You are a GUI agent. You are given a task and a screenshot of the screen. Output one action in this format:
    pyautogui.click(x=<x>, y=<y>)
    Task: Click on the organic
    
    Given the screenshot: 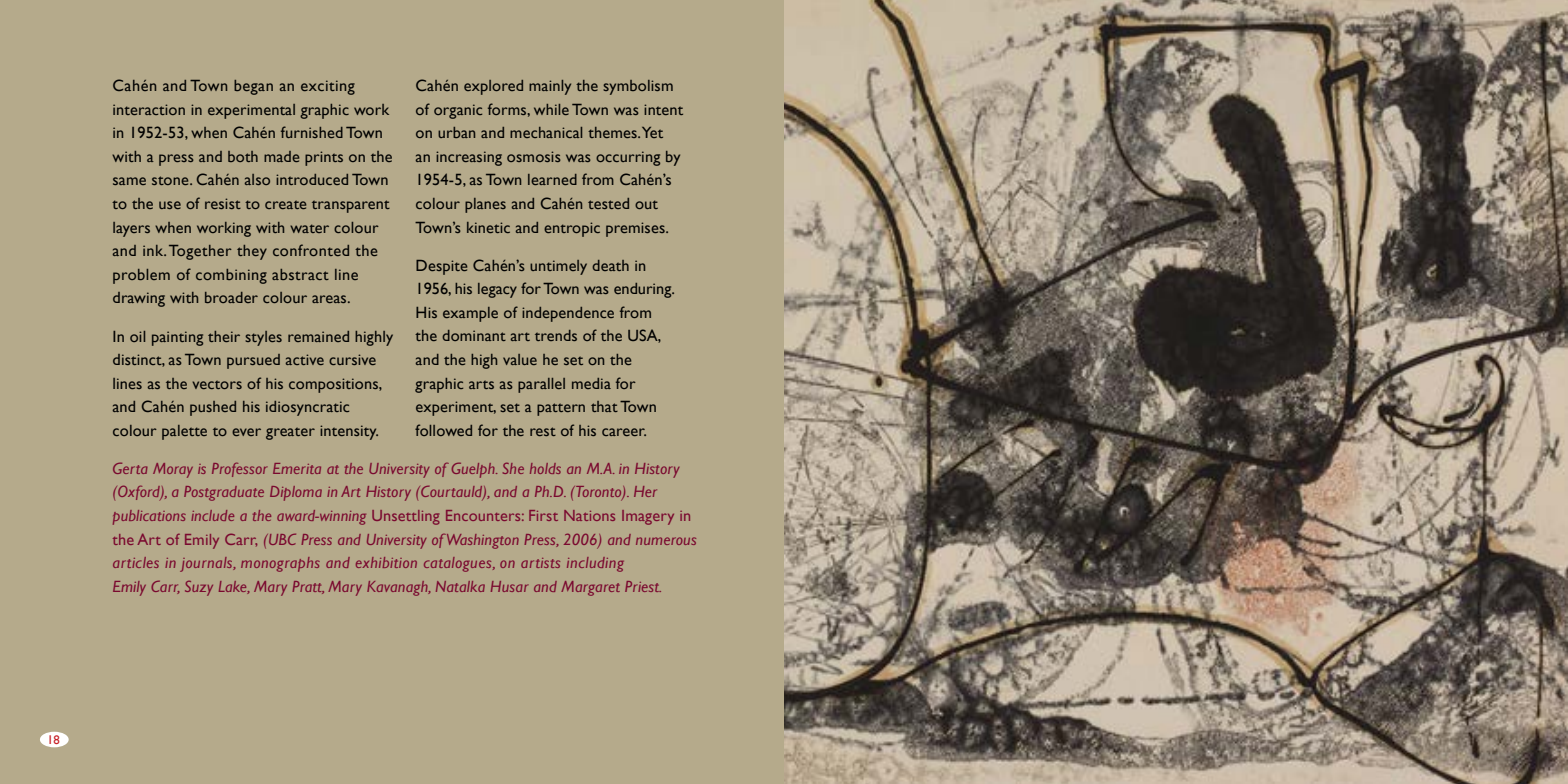 What is the action you would take?
    pyautogui.click(x=458, y=111)
